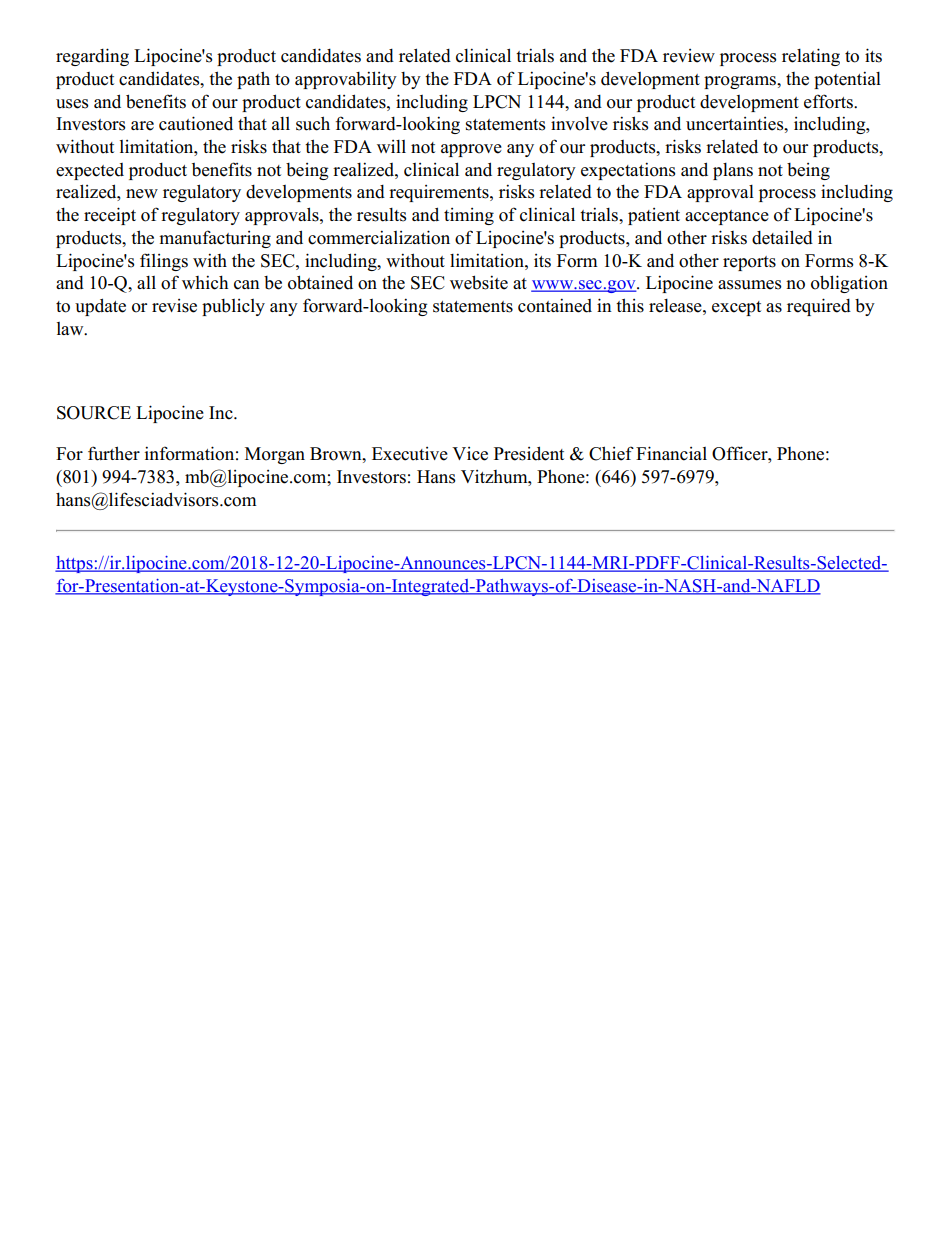  I want to click on website, so click(479, 282).
